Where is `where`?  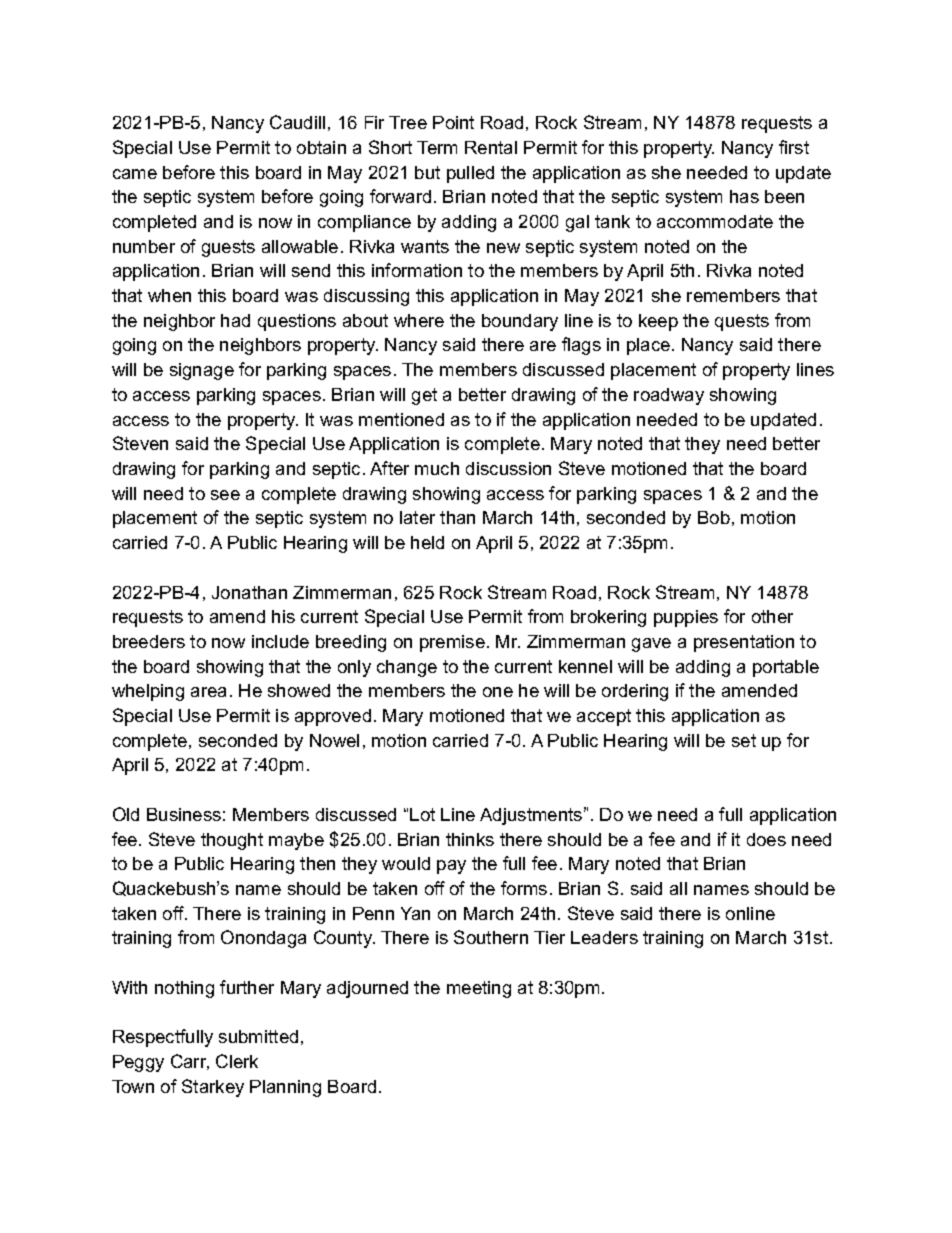
where is located at coordinates (419, 320).
